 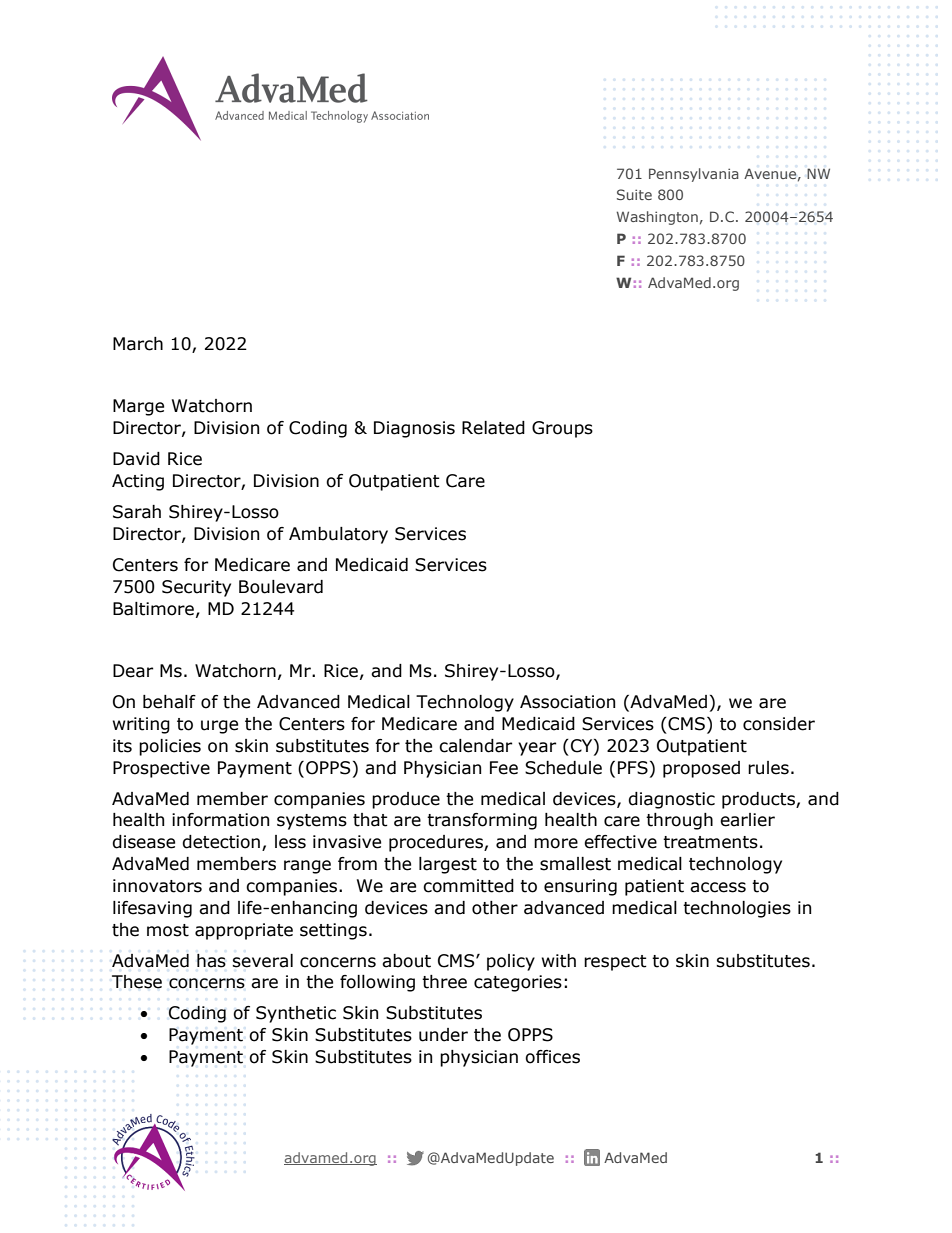 I want to click on under, so click(x=443, y=1035).
